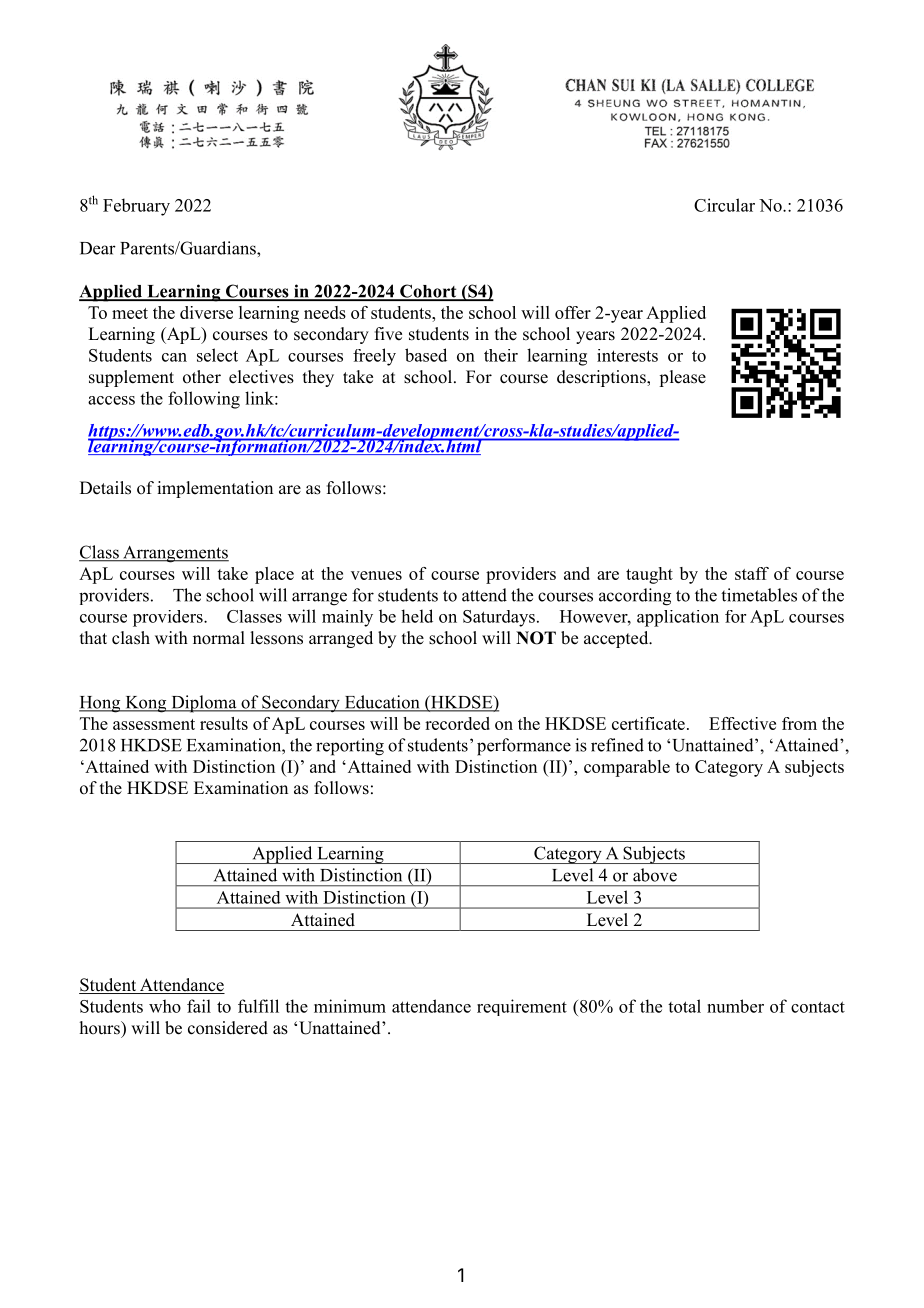 This document has height=1308, width=924. I want to click on number, so click(735, 1006).
